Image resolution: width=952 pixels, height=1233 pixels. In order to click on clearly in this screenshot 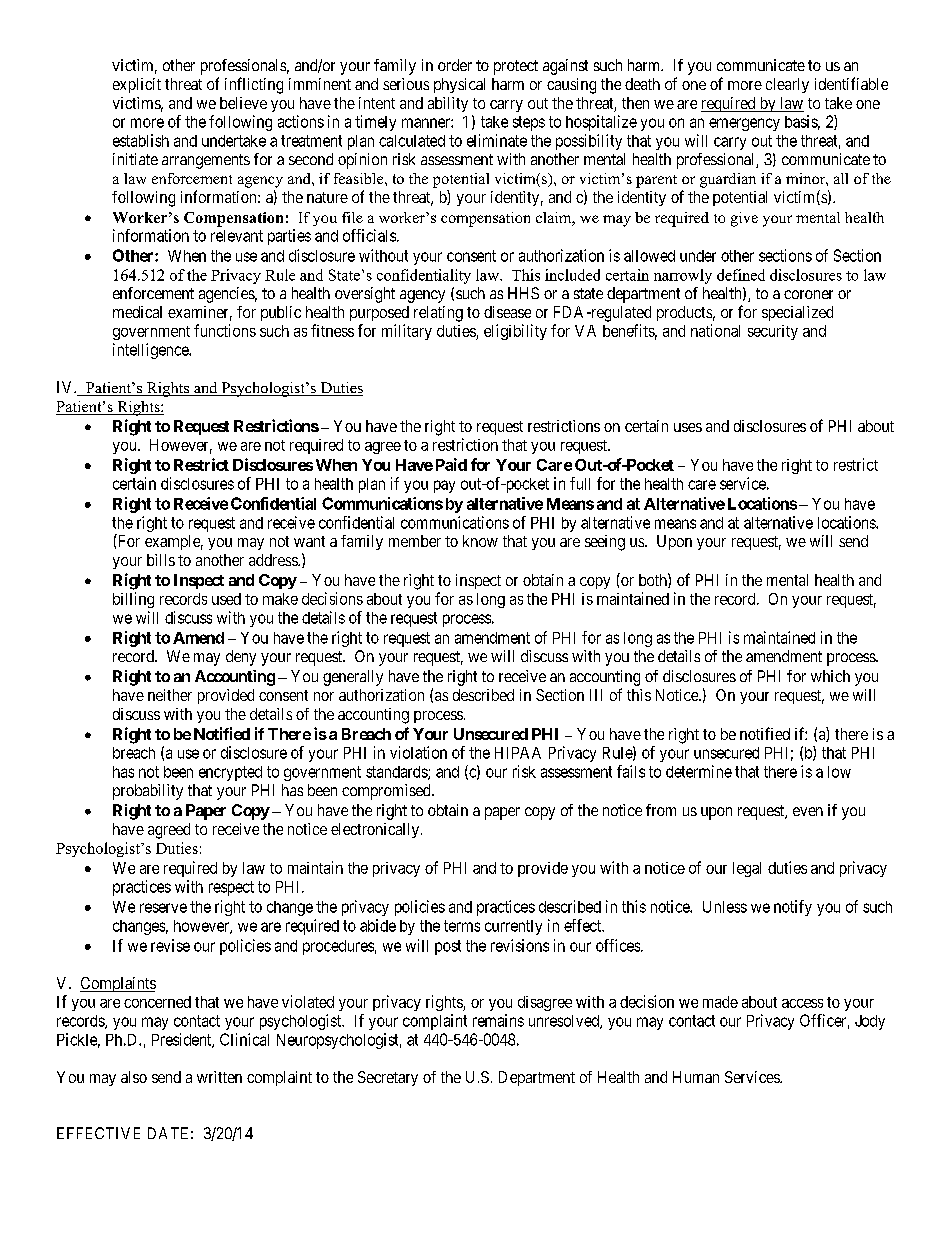, I will do `click(787, 85)`.
